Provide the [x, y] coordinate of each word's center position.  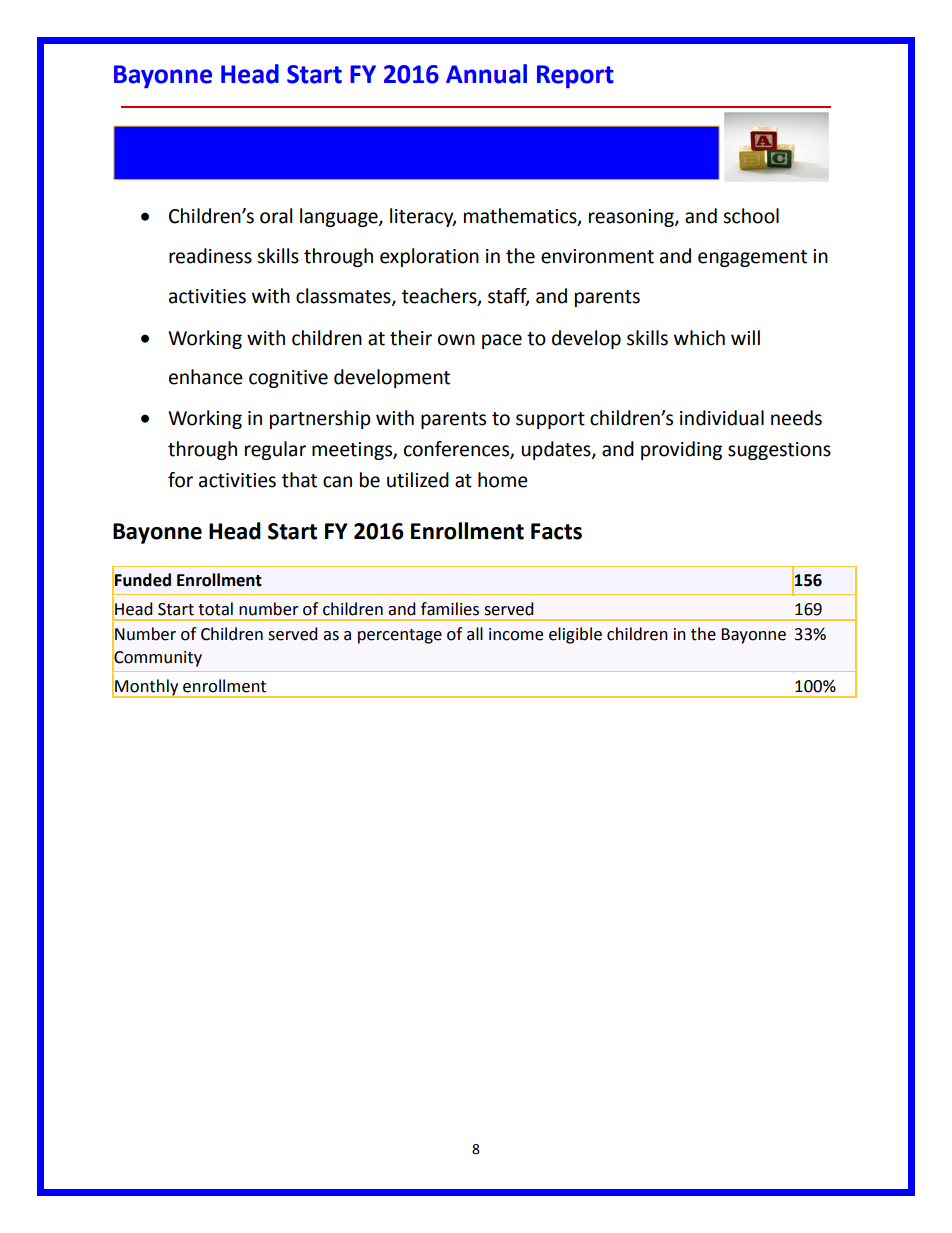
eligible [575, 635]
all [475, 634]
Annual [486, 74]
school [751, 216]
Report [575, 76]
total [215, 609]
